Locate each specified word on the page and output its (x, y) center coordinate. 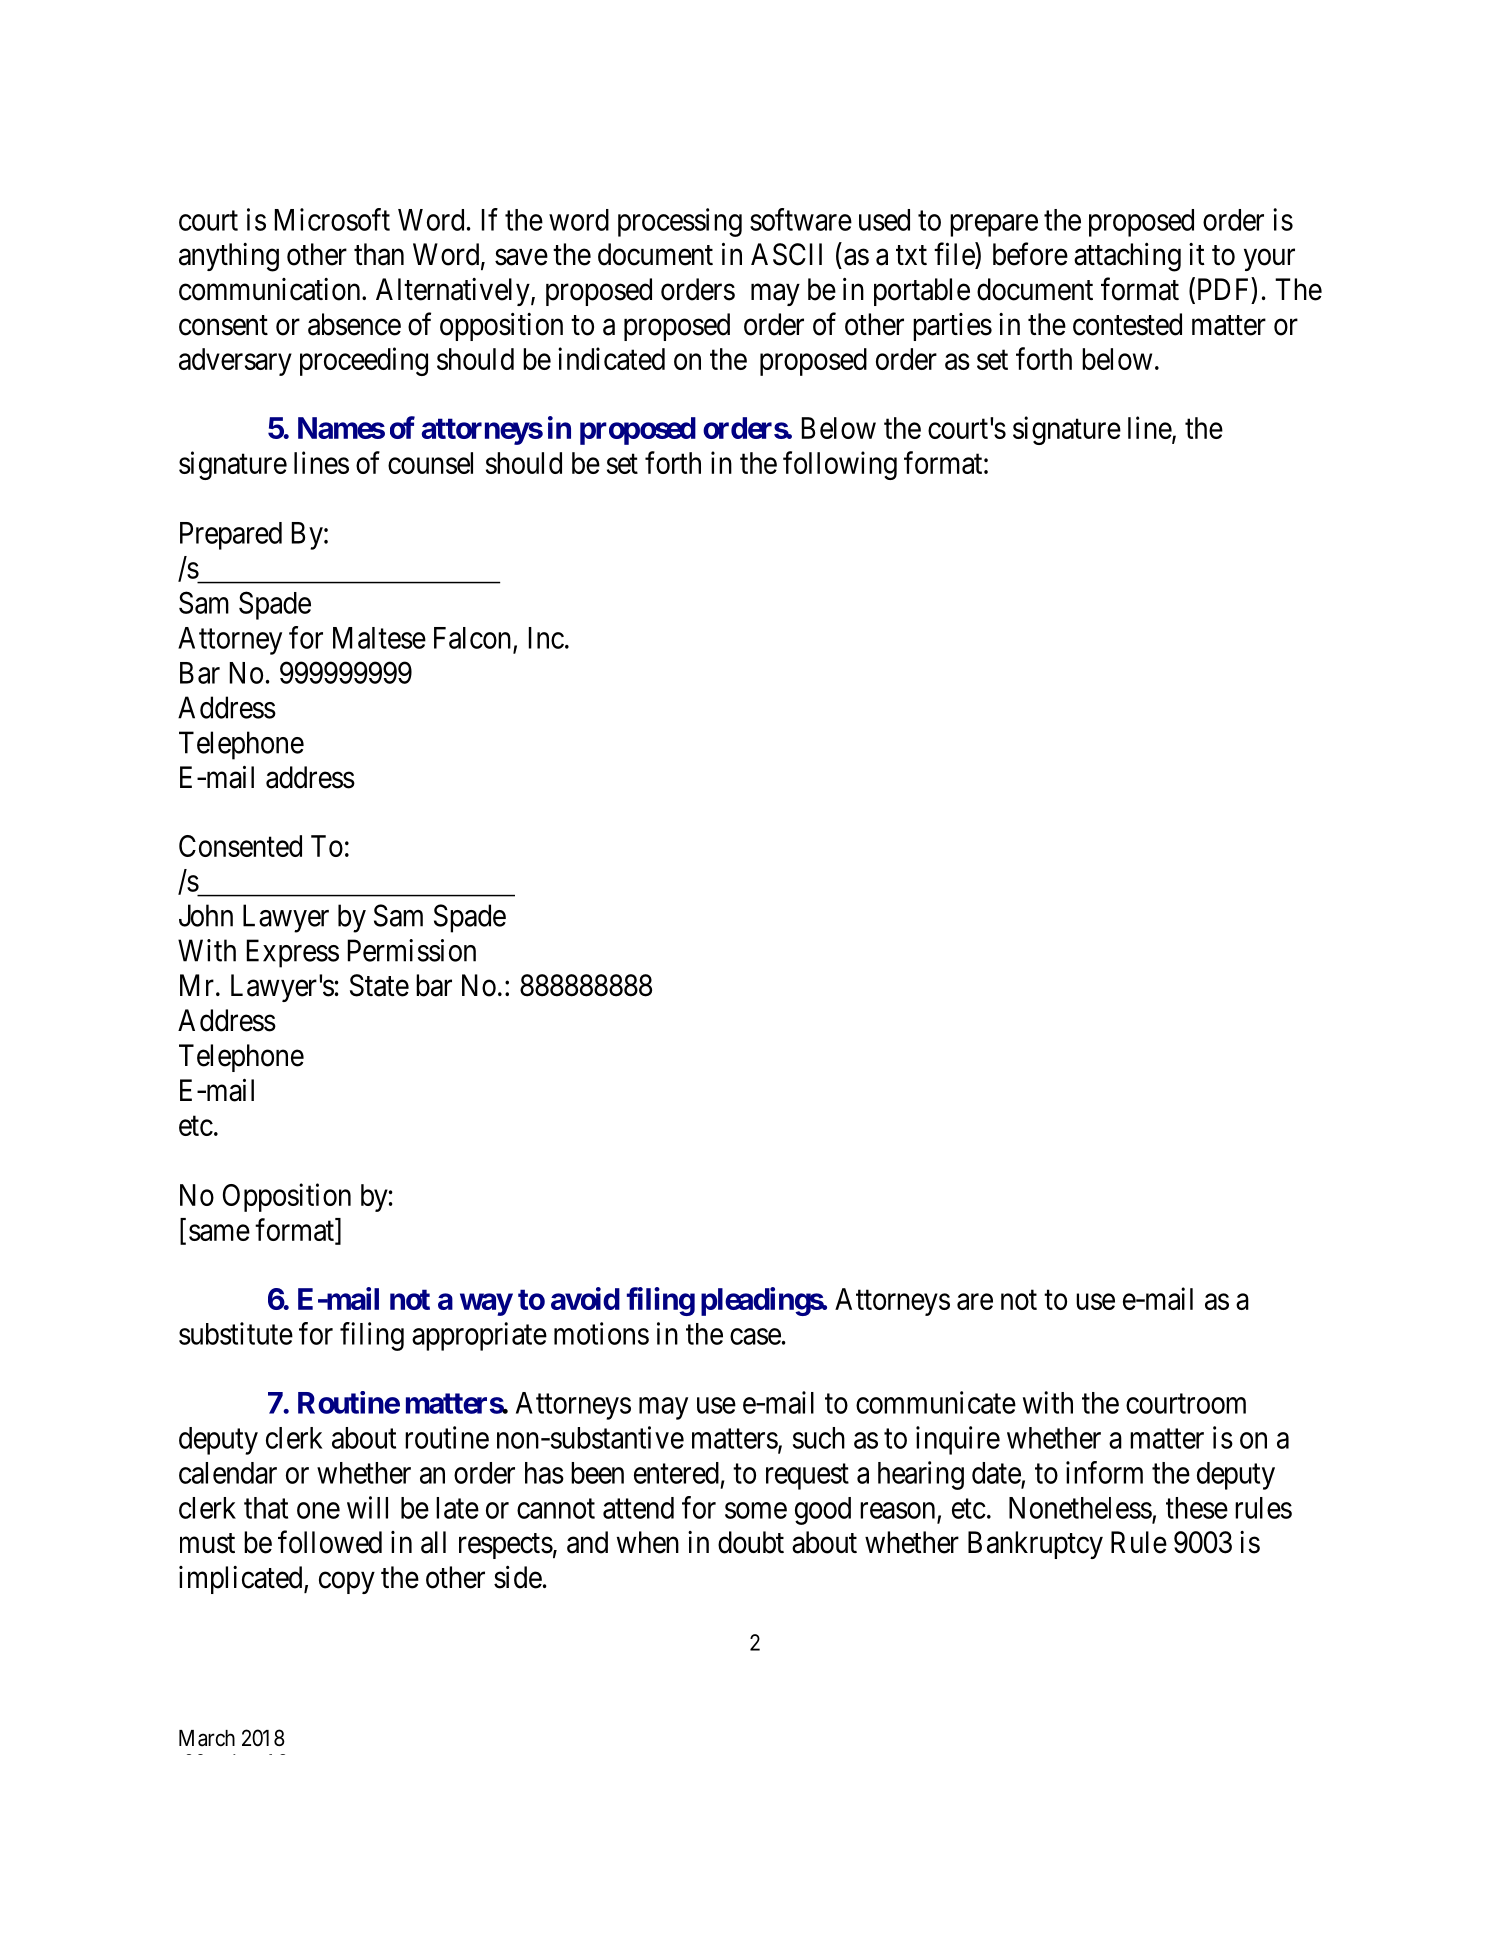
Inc (546, 638)
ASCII (786, 254)
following (840, 465)
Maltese (379, 638)
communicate (936, 1402)
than (379, 254)
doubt (751, 1542)
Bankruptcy (1035, 1545)
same (219, 1233)
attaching (1127, 257)
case (755, 1336)
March (207, 1738)
